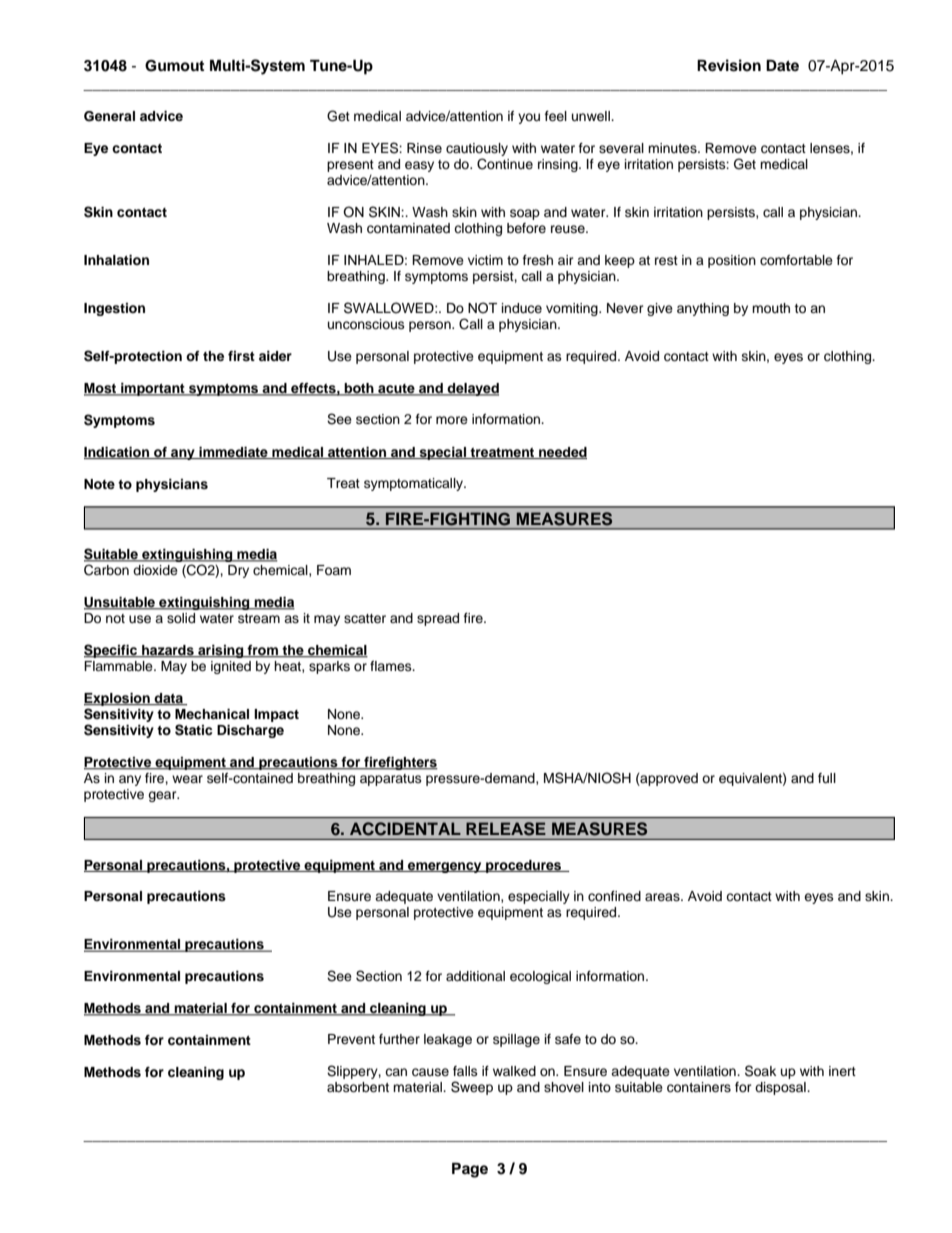 The width and height of the image is (952, 1233). What do you see at coordinates (827, 778) in the image?
I see `full` at bounding box center [827, 778].
